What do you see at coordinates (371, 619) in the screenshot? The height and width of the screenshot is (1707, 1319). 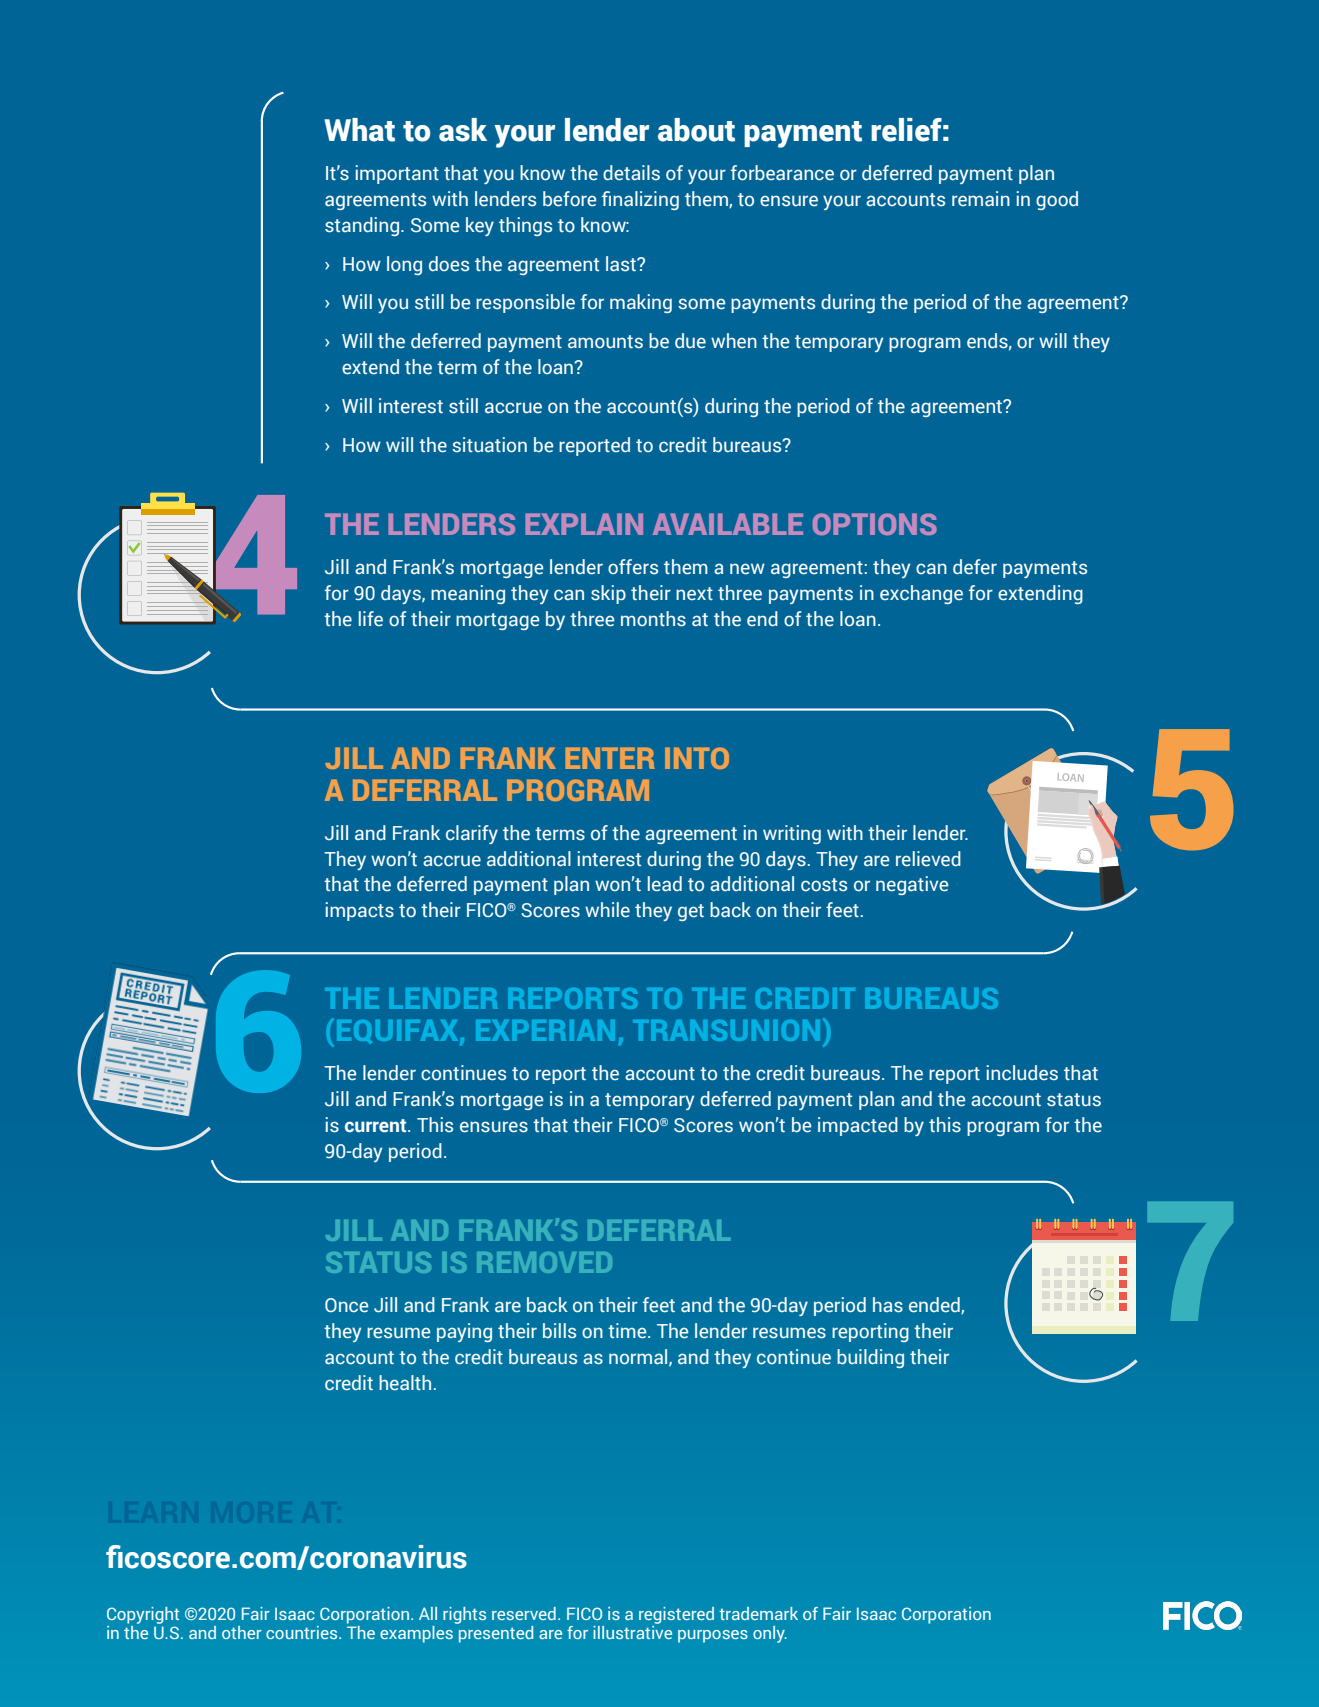 I see `life` at bounding box center [371, 619].
